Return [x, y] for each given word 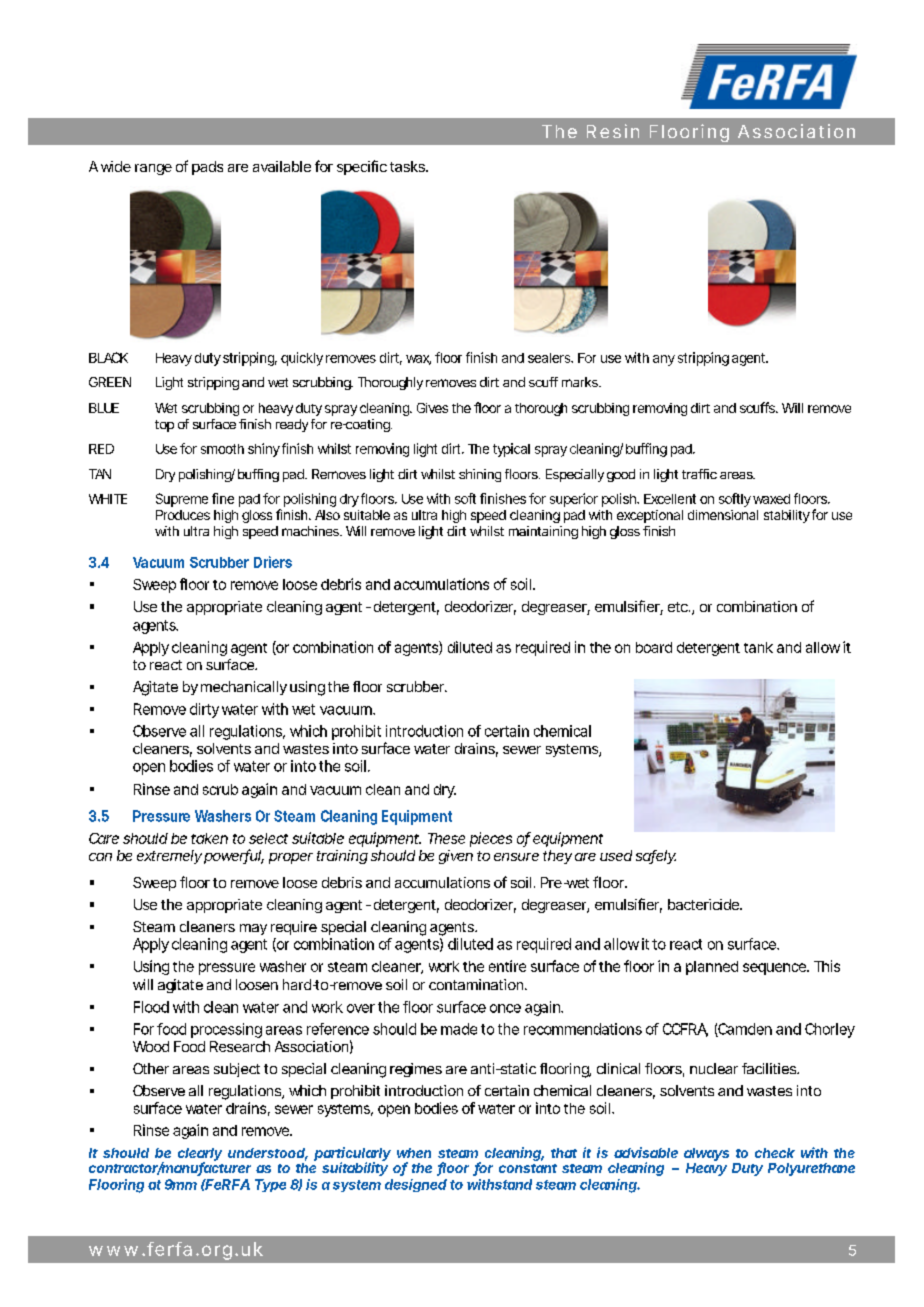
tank [758, 647]
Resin [613, 131]
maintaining [543, 532]
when [414, 1153]
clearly [200, 1155]
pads [207, 168]
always [706, 1154]
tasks [409, 166]
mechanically [244, 688]
